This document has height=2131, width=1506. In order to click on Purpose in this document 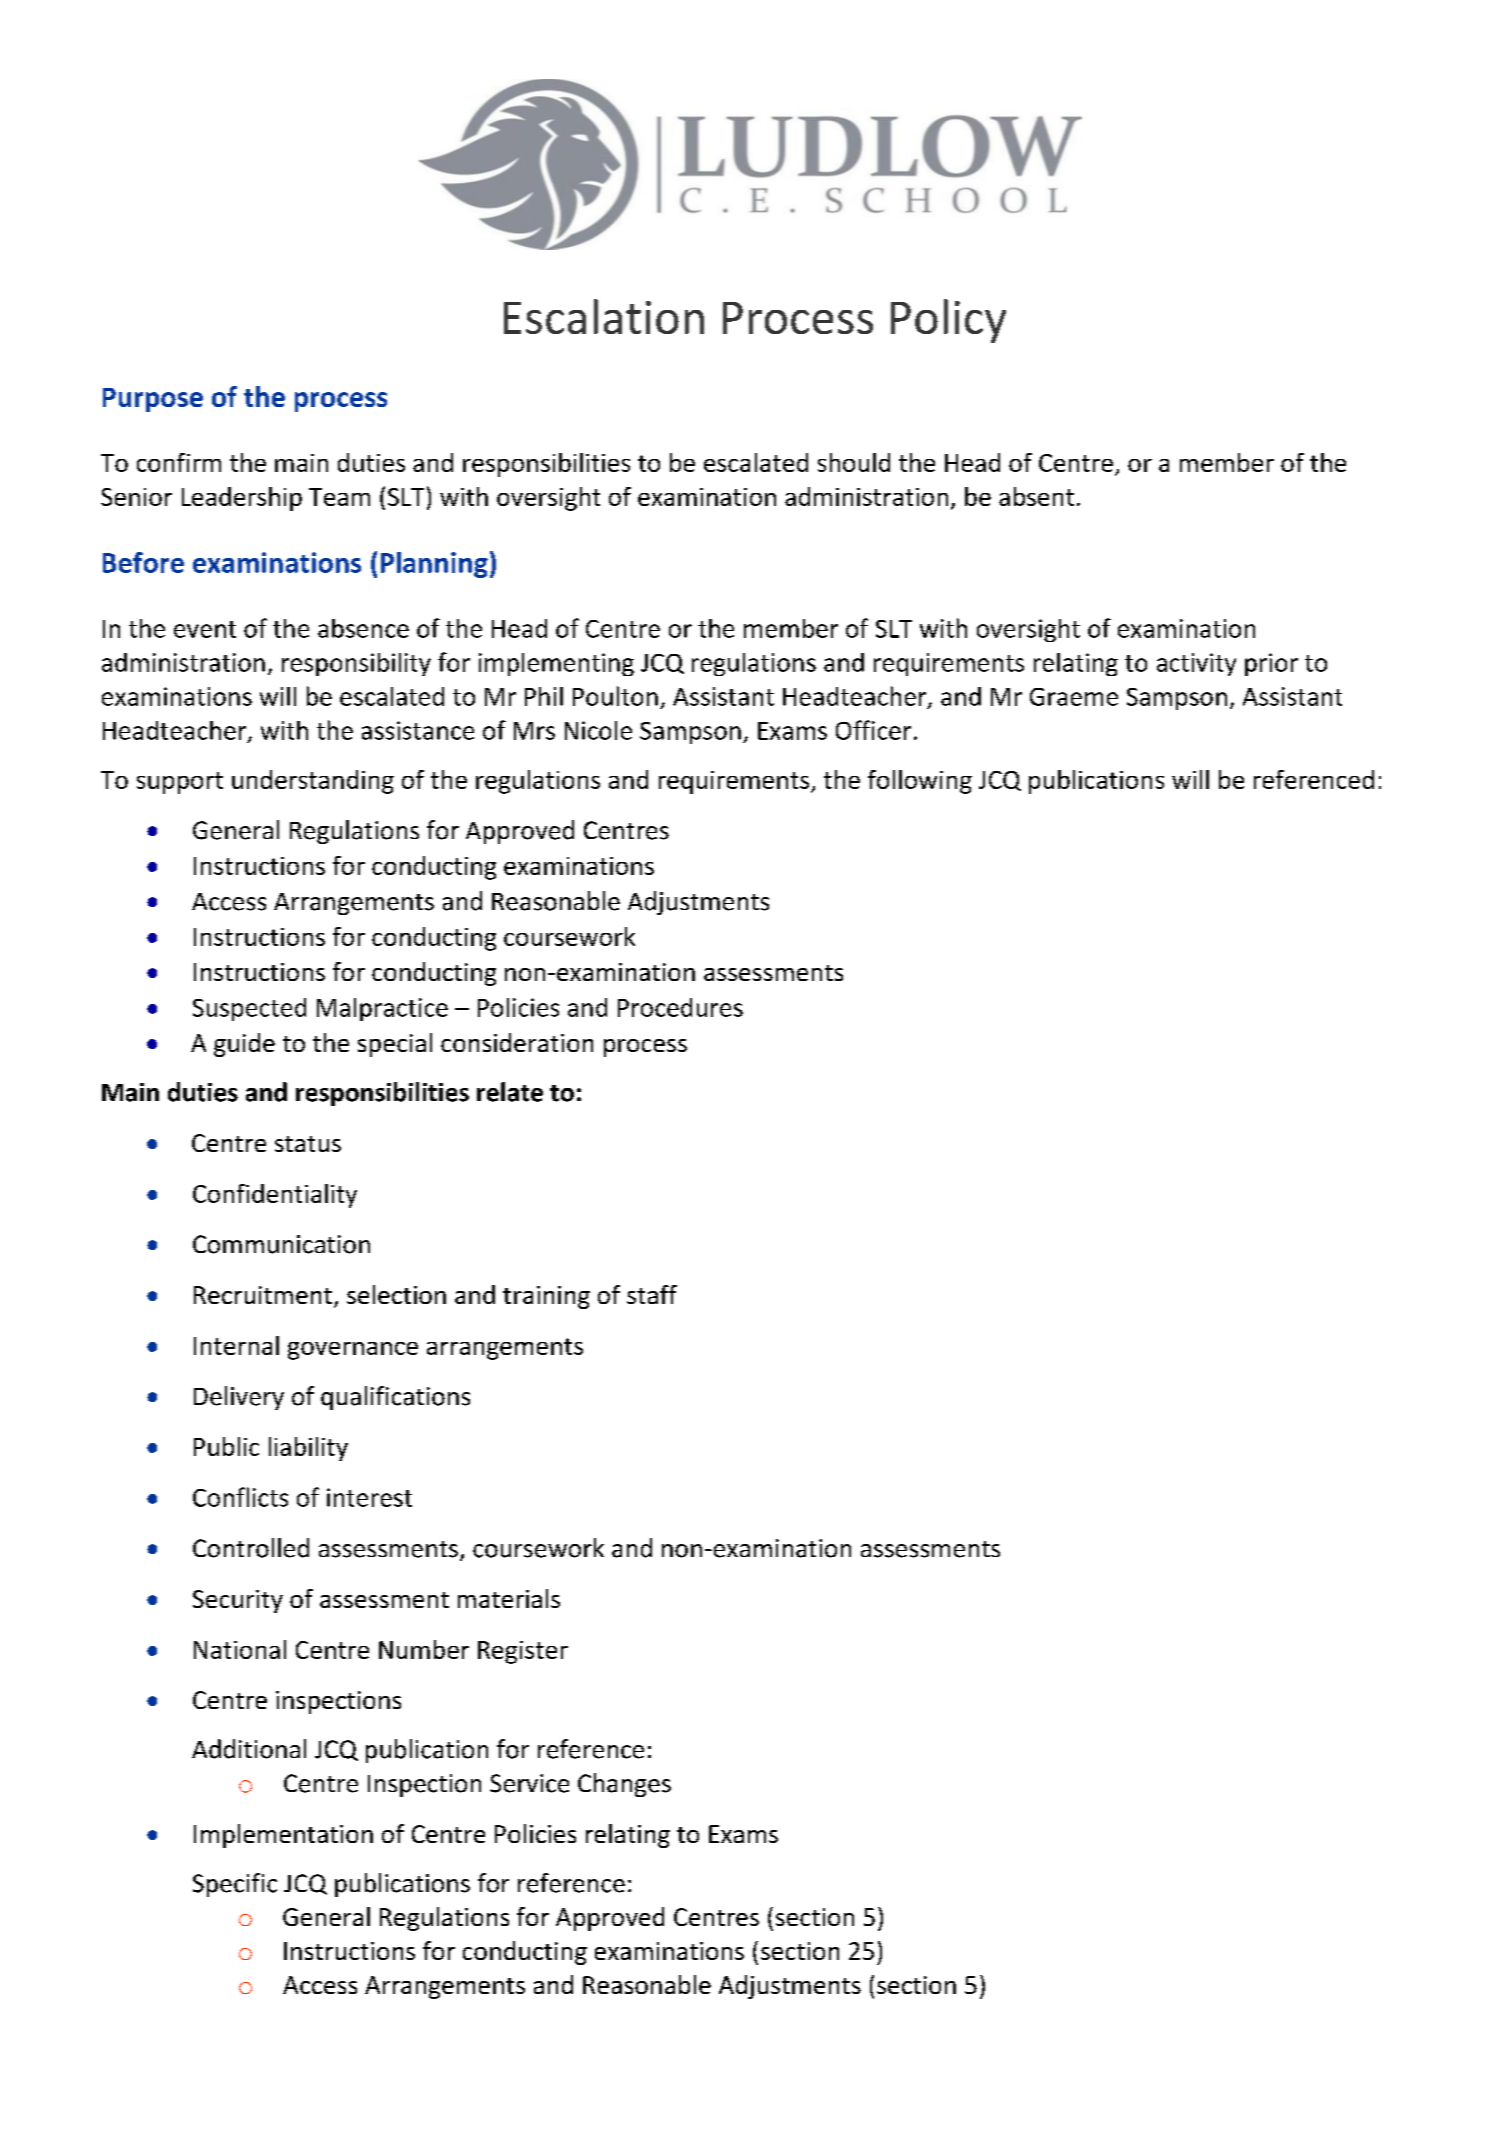, I will do `click(153, 400)`.
